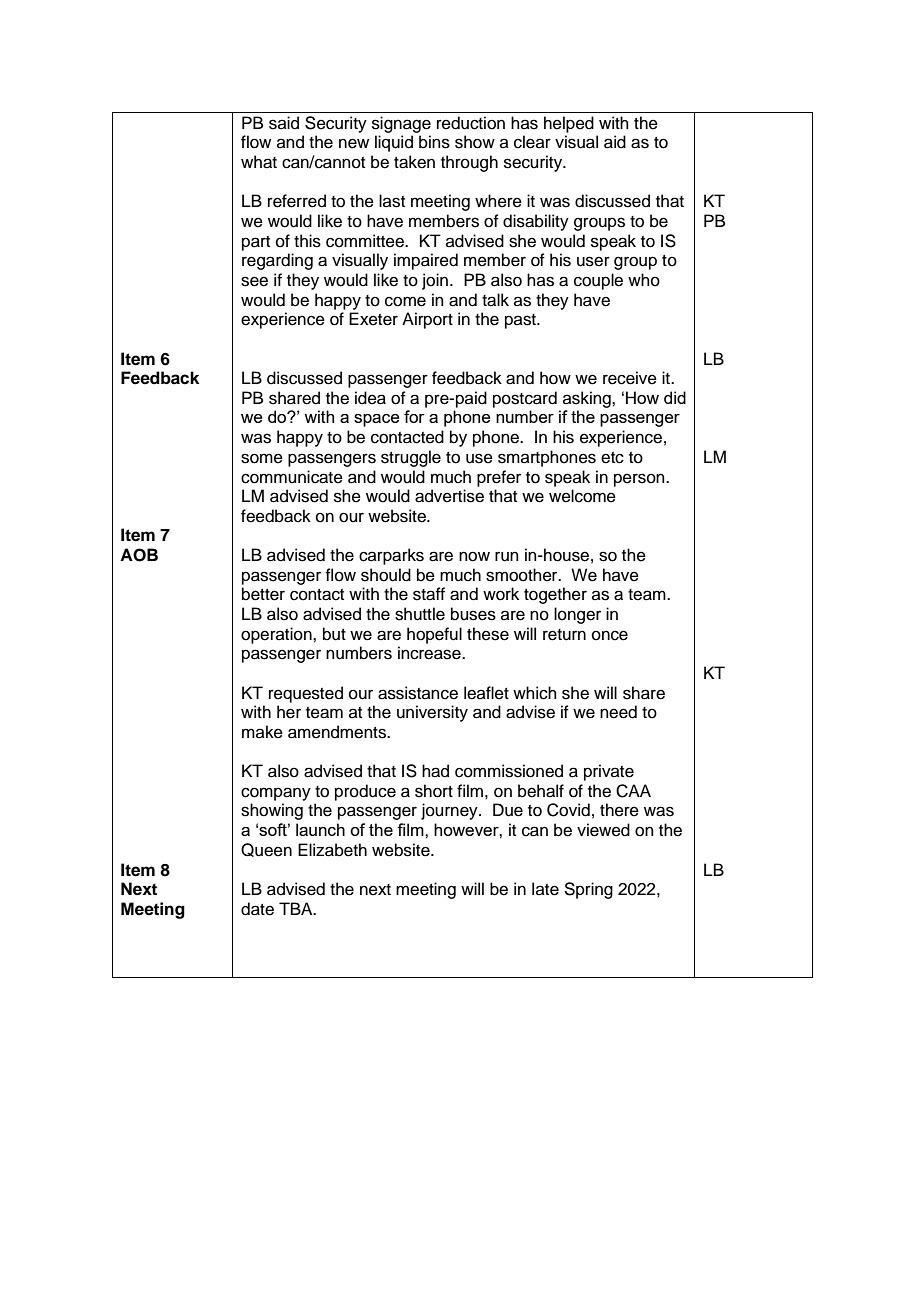 The image size is (924, 1308). I want to click on clear, so click(532, 142).
